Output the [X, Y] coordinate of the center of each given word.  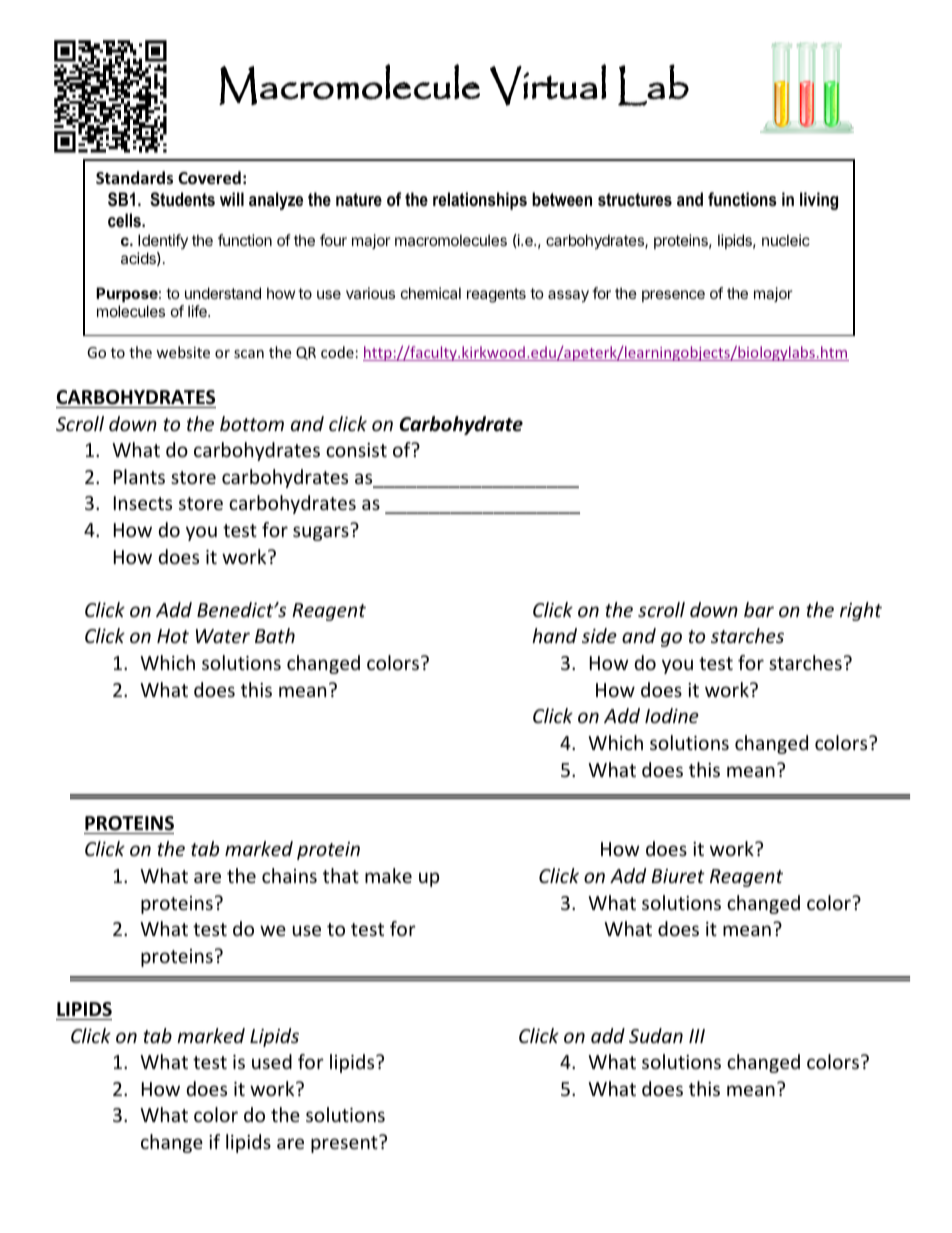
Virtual [548, 85]
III [697, 1036]
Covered [209, 178]
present [345, 1144]
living [819, 201]
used [272, 1061]
